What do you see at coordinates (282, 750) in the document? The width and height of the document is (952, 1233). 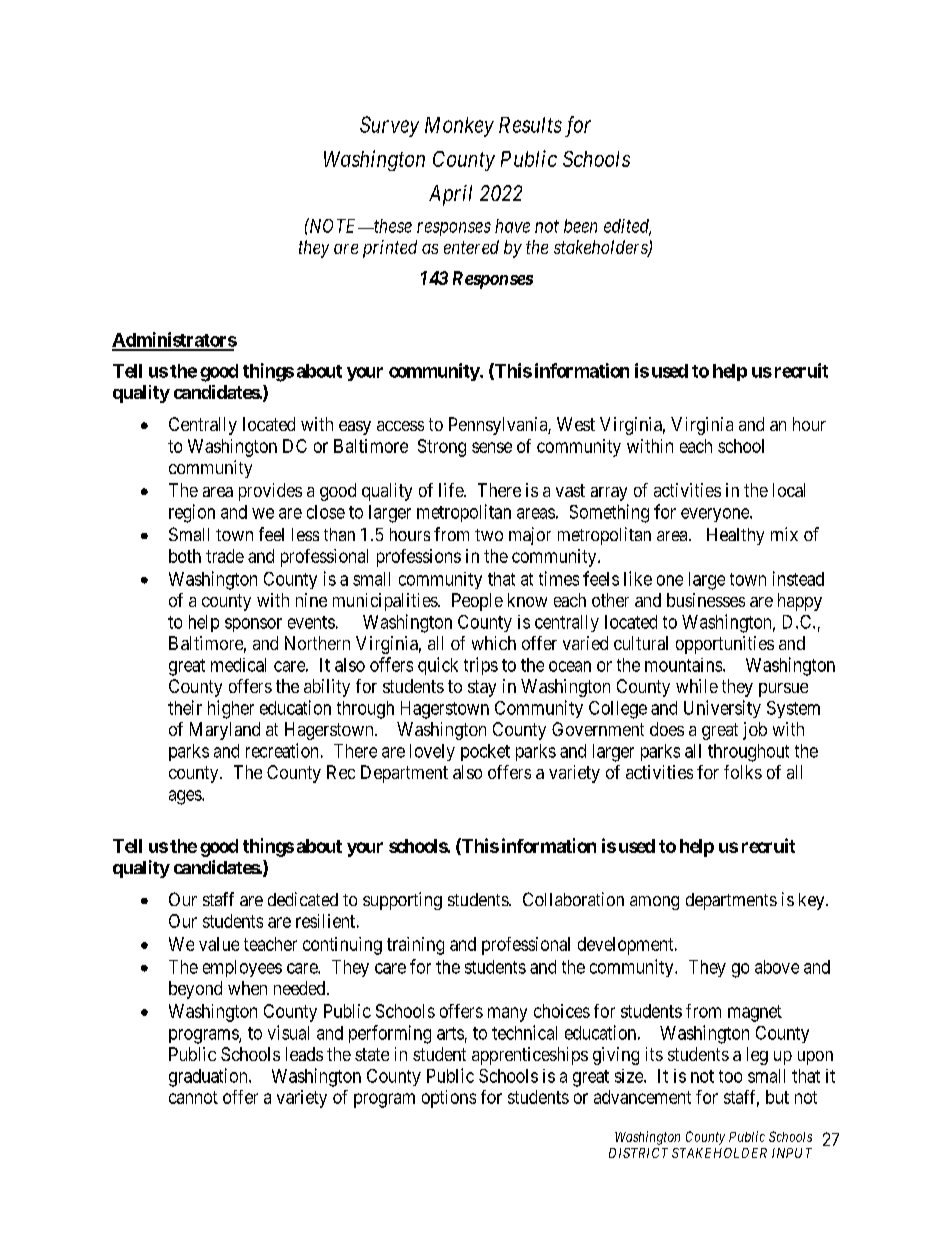 I see `recreation` at bounding box center [282, 750].
